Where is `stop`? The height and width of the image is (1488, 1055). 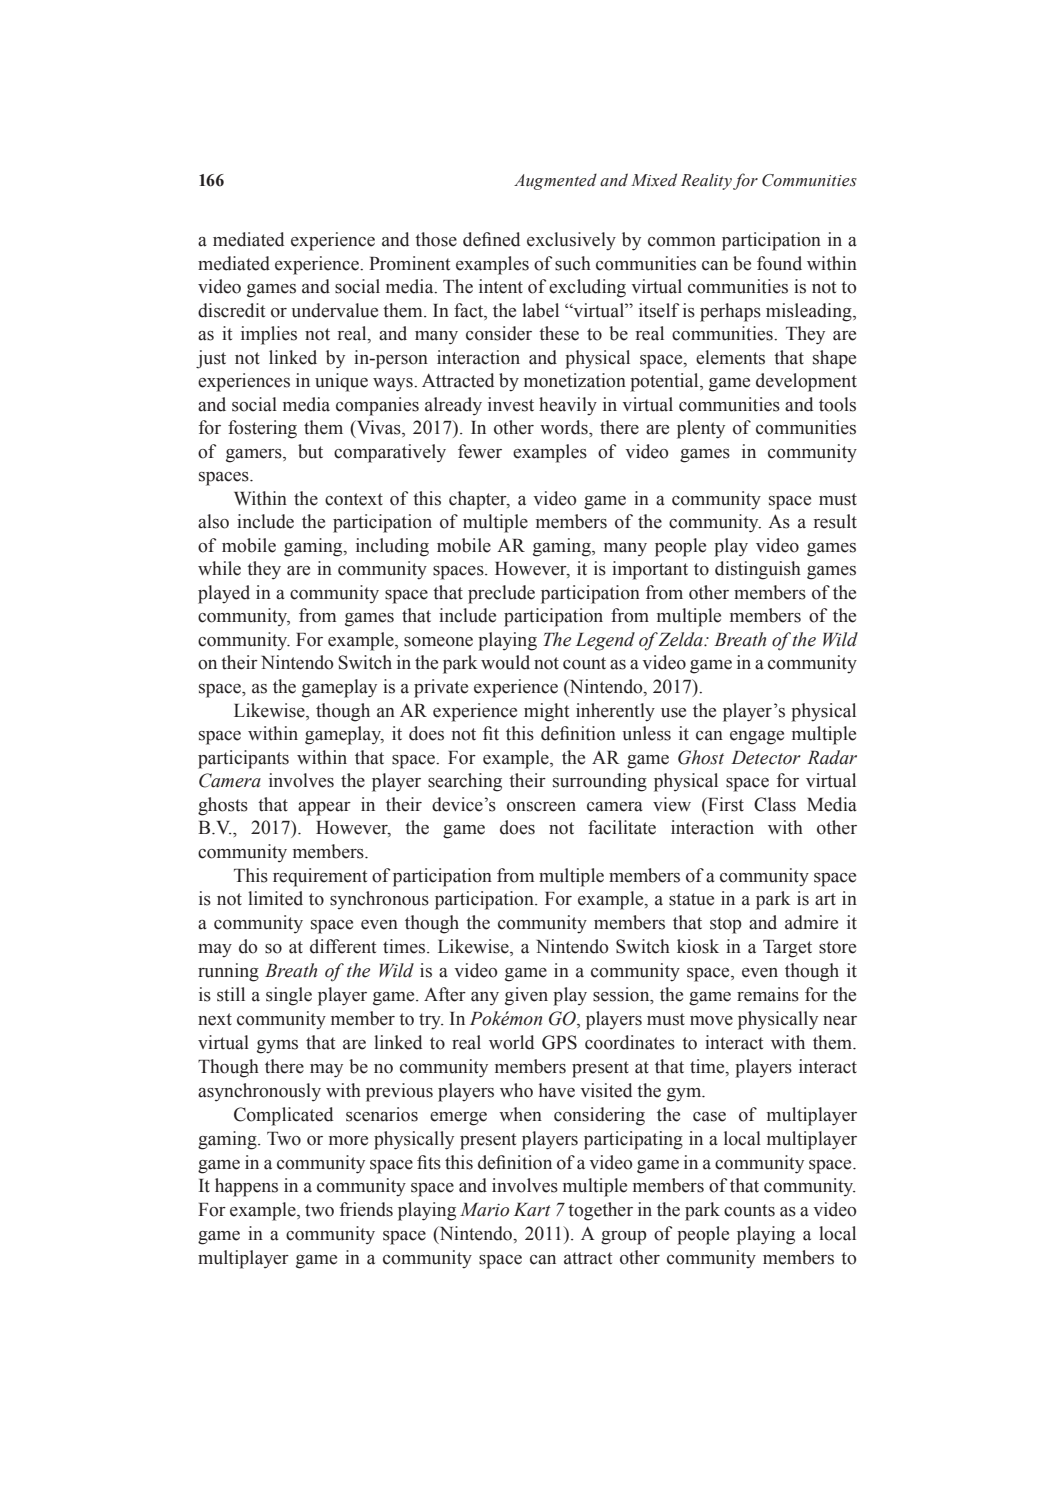
stop is located at coordinates (726, 925).
